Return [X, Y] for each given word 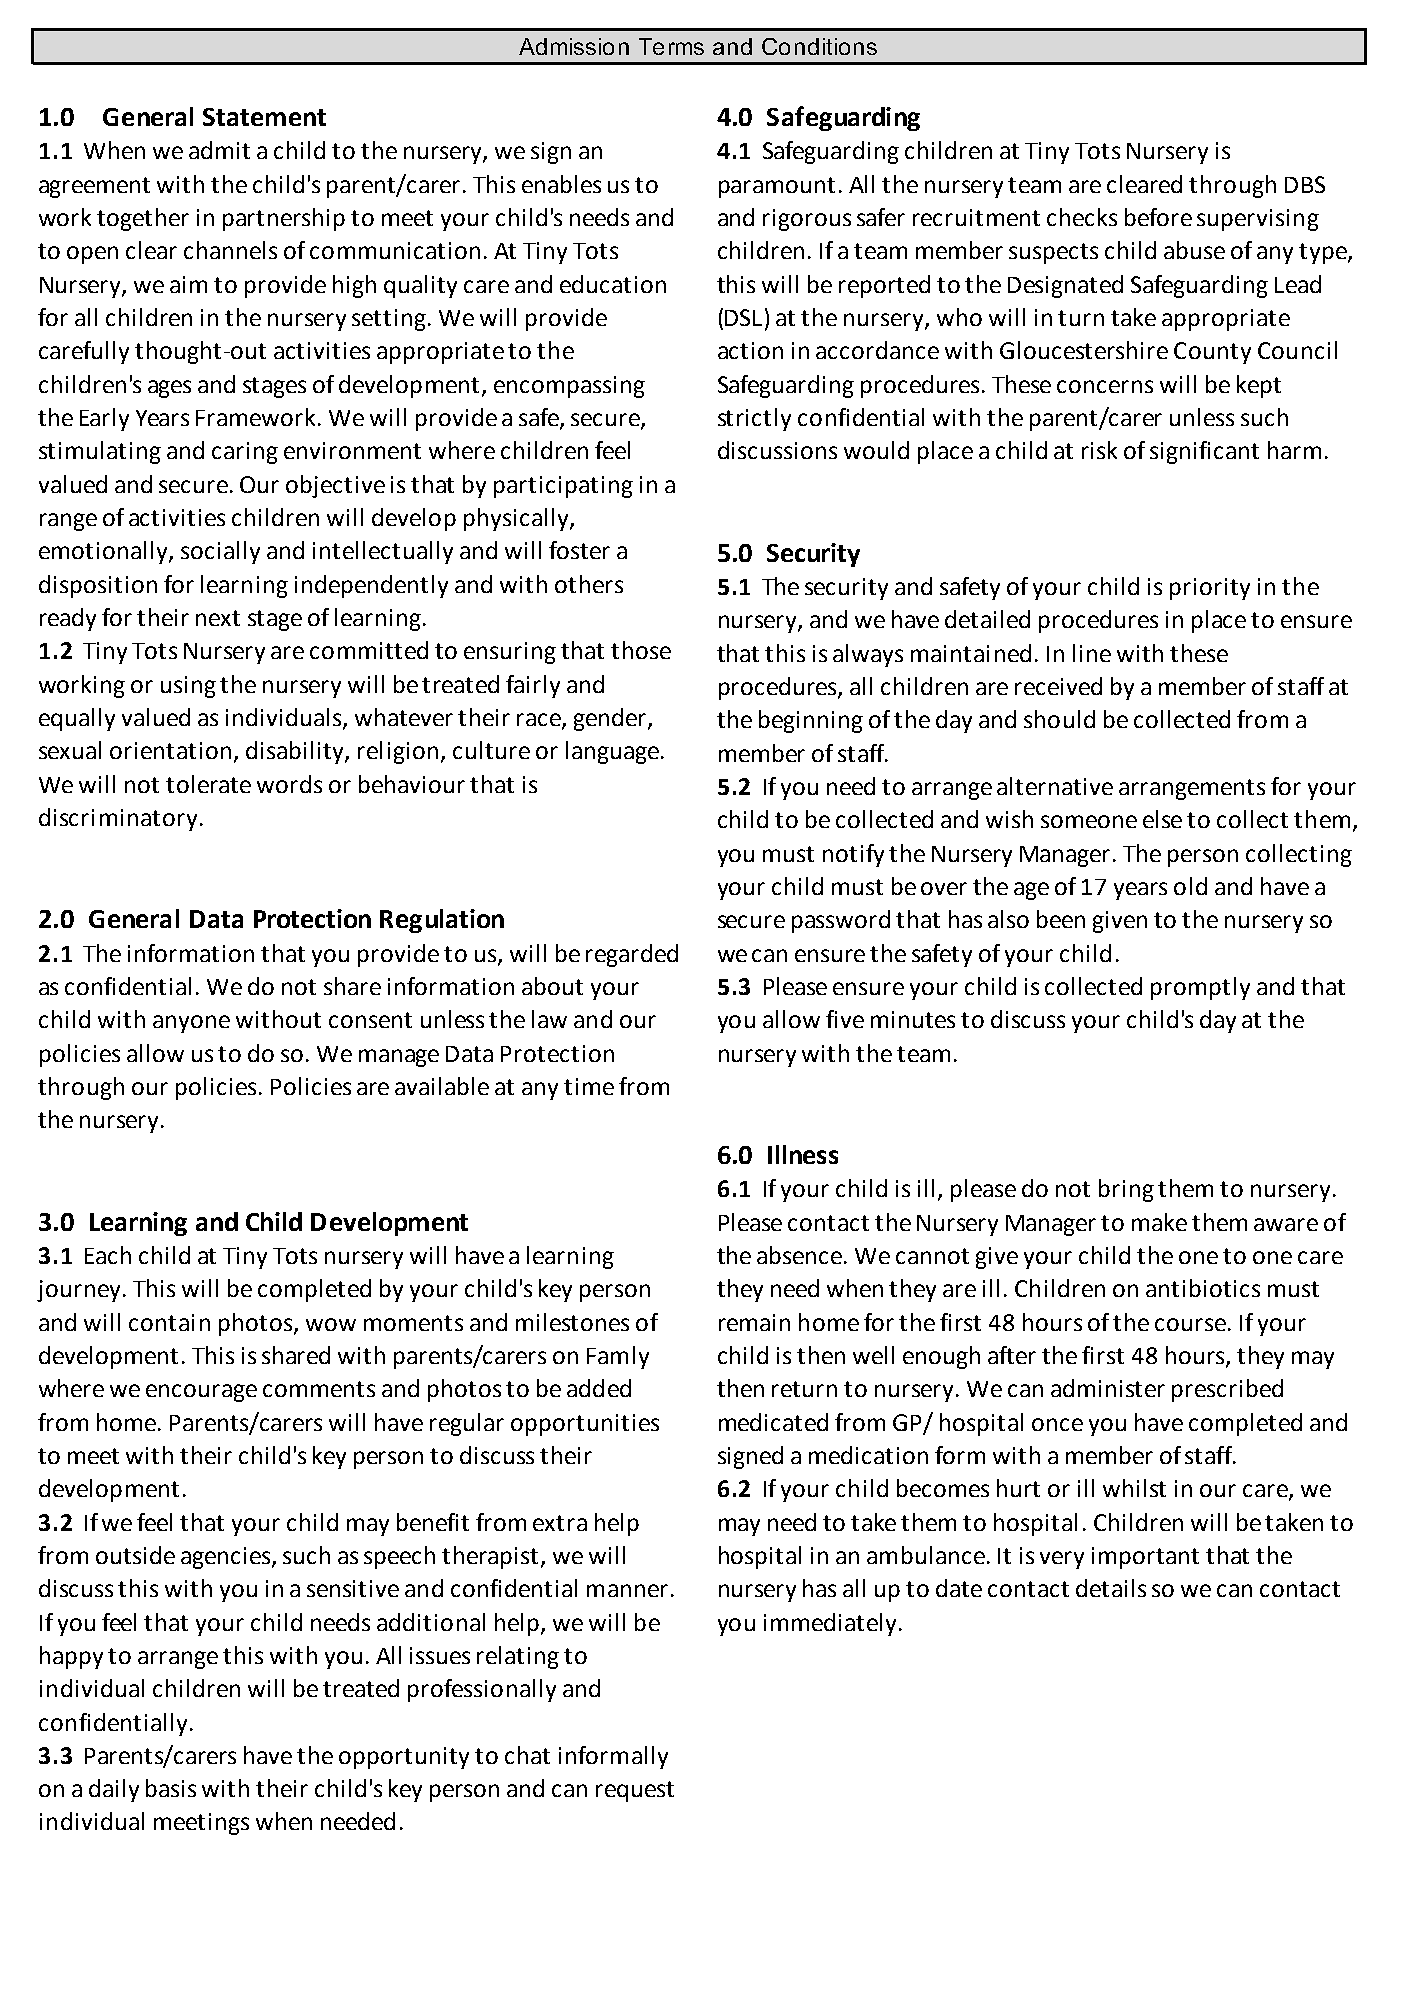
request [635, 1791]
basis [171, 1788]
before [1158, 217]
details [1111, 1588]
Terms [671, 46]
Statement [264, 117]
